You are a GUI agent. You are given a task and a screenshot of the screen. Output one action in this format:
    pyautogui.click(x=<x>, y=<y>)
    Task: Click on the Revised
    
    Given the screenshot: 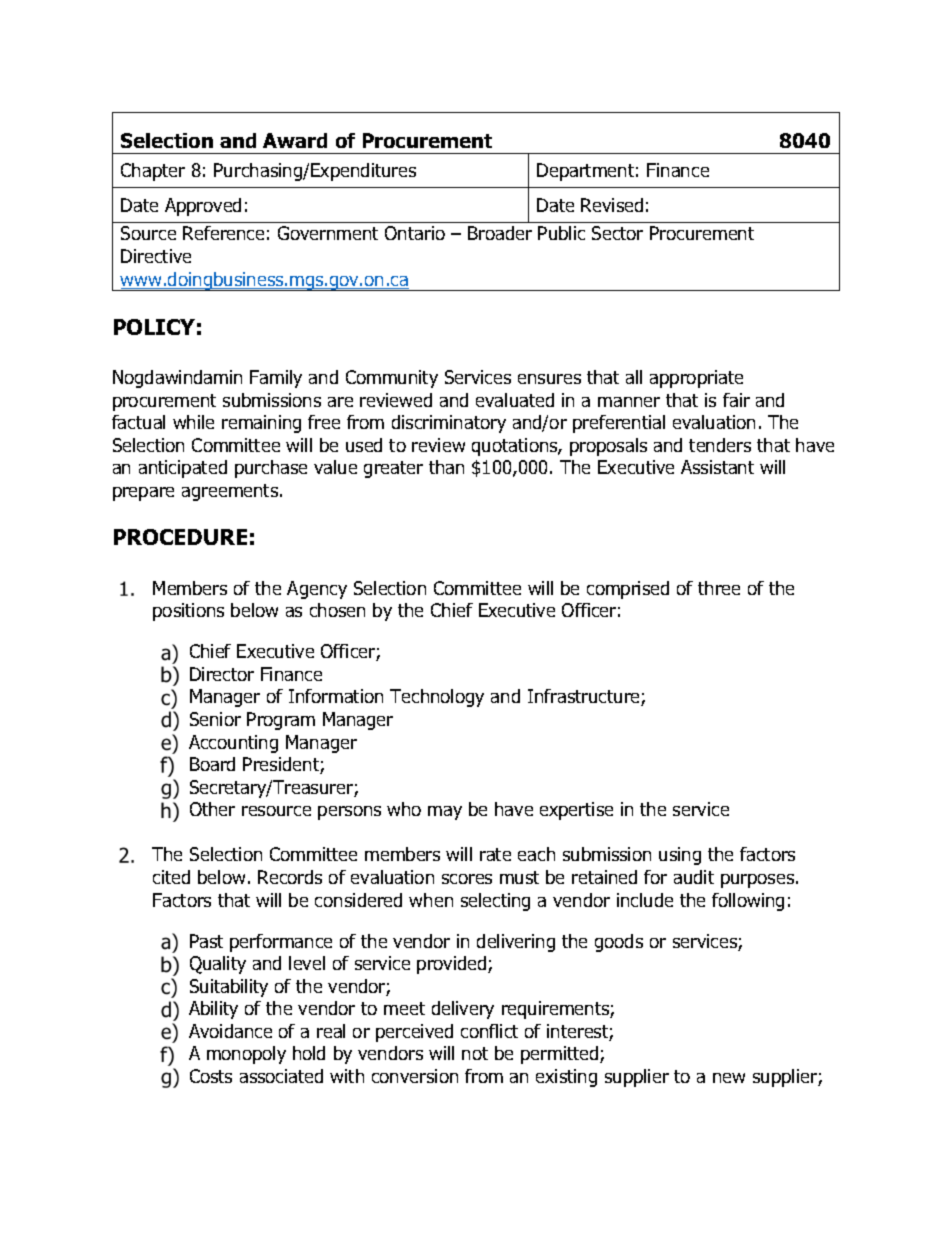 What is the action you would take?
    pyautogui.click(x=612, y=205)
